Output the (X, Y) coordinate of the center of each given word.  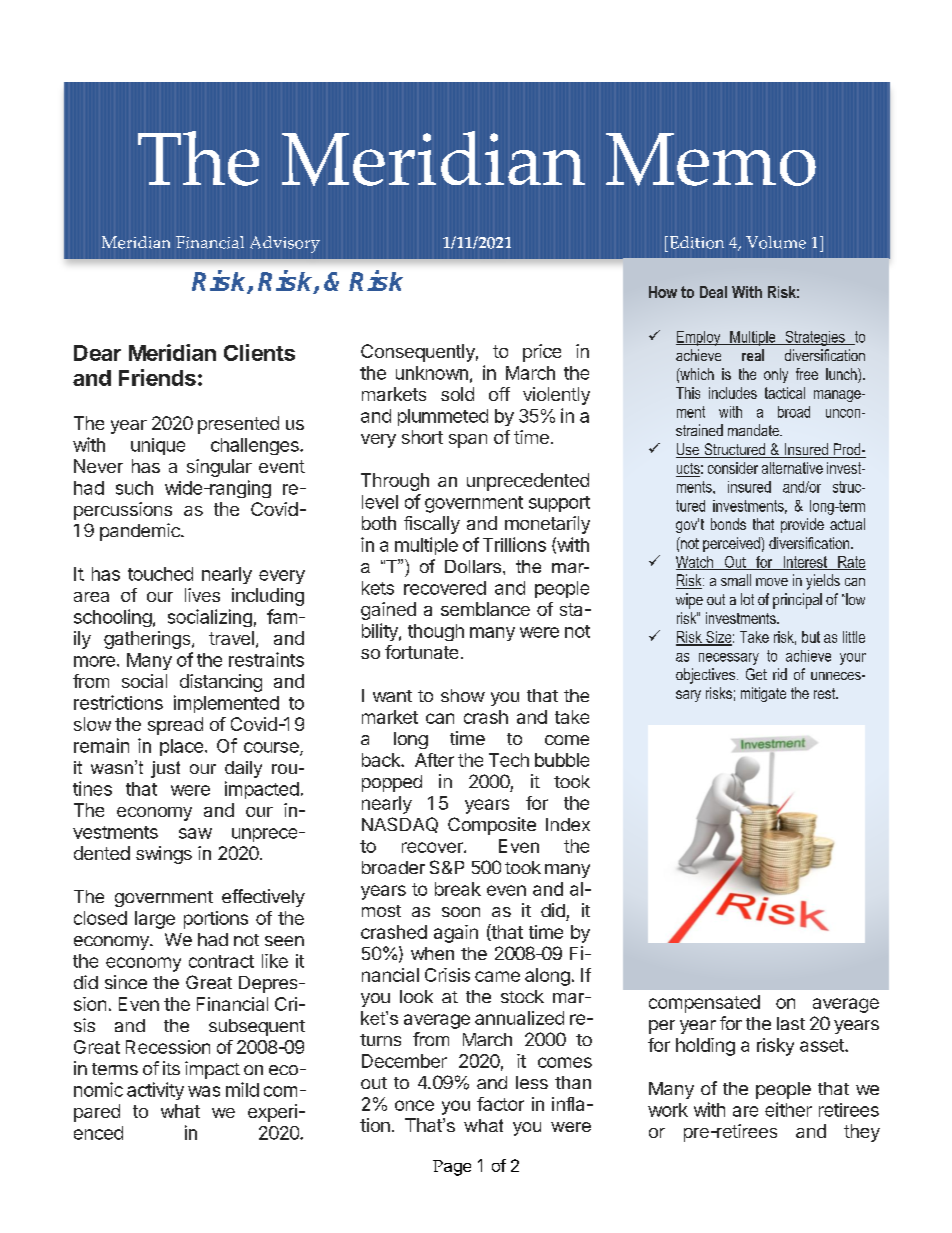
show (463, 695)
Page (452, 1168)
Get (756, 674)
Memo (711, 159)
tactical (785, 393)
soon (461, 912)
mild (242, 1089)
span (468, 441)
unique (158, 446)
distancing (221, 683)
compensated (704, 1004)
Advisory (285, 244)
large (155, 920)
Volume (776, 242)
